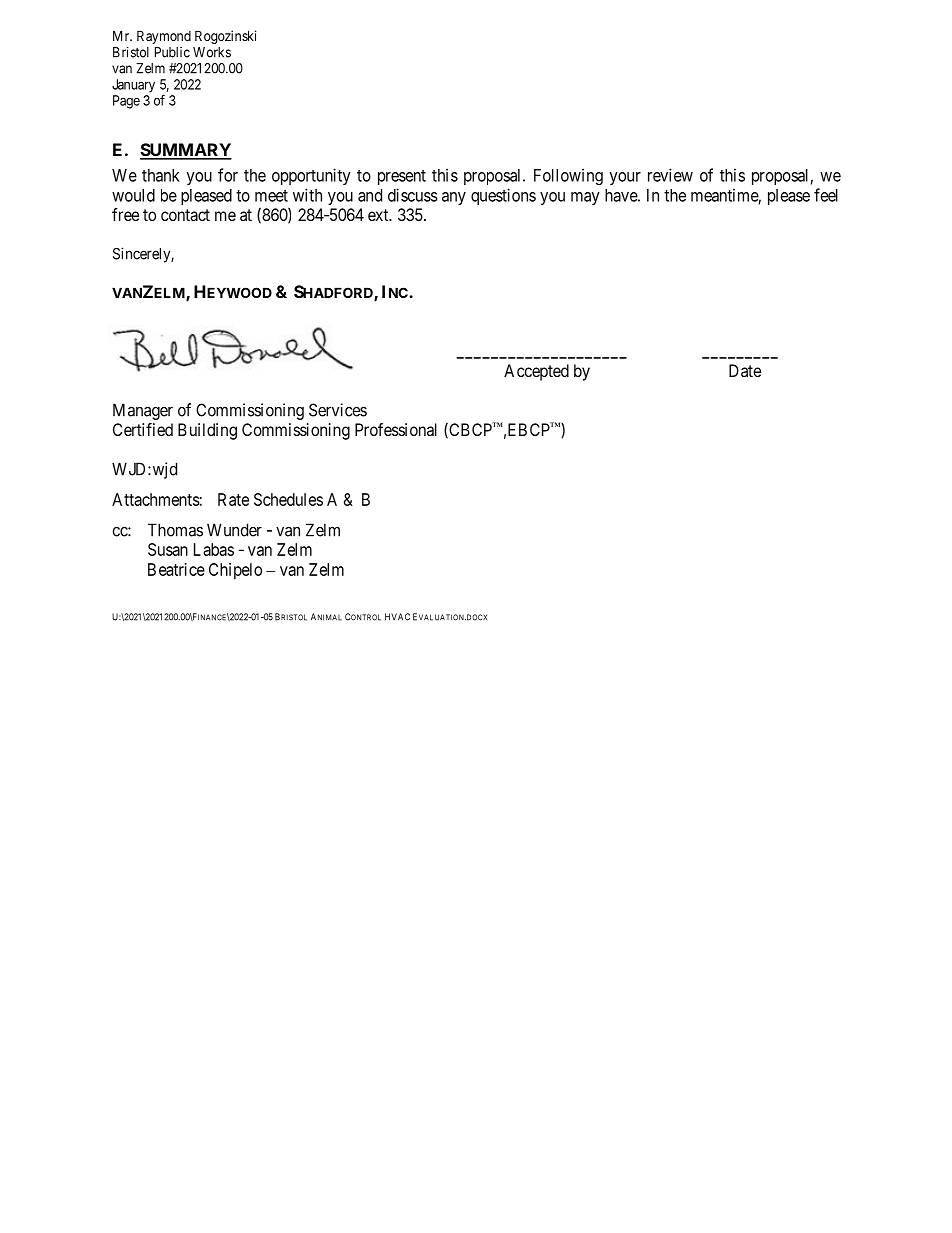 Image resolution: width=952 pixels, height=1233 pixels. Describe the element at coordinates (454, 198) in the screenshot. I see `any` at that location.
